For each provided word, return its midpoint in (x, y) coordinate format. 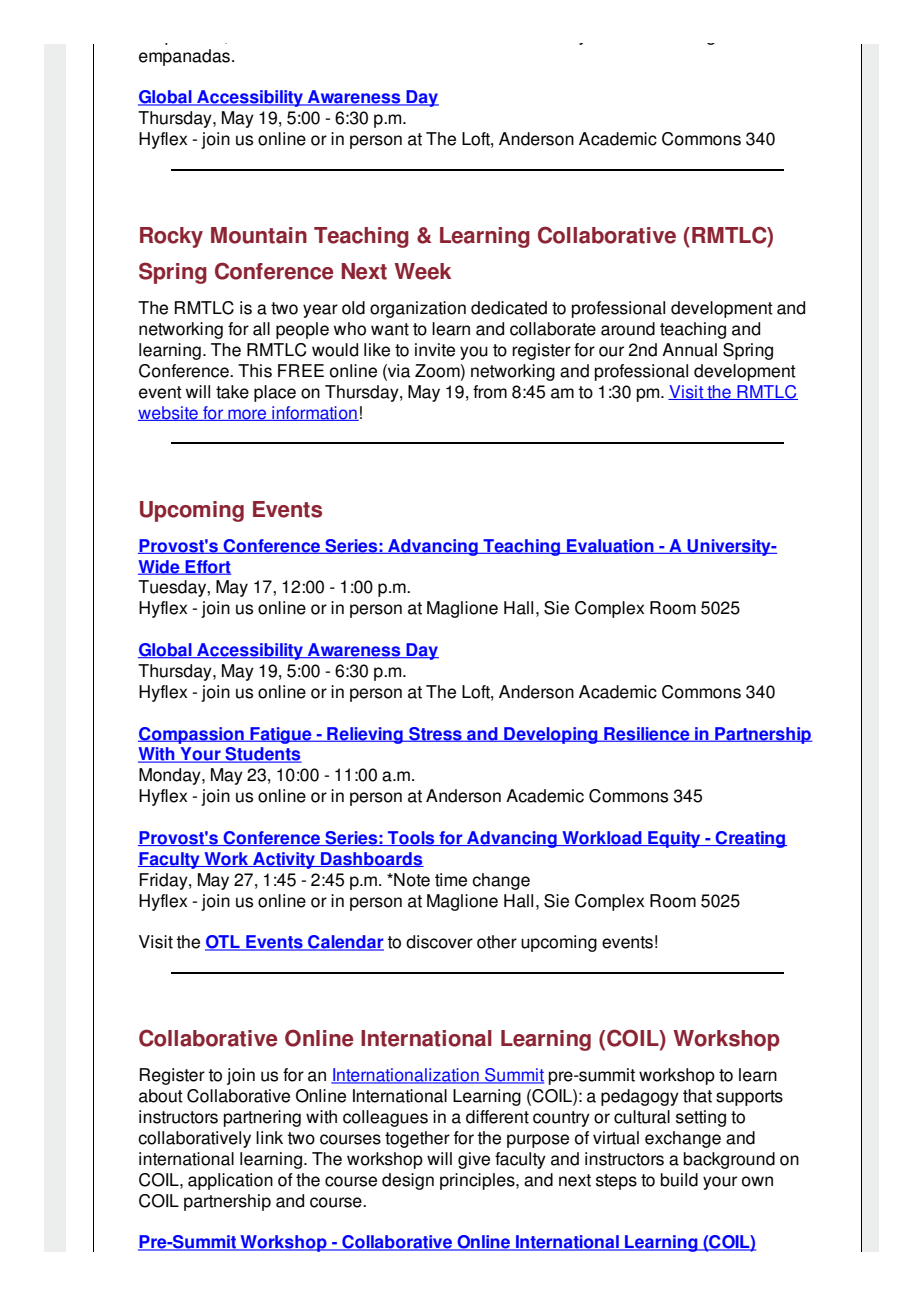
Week (422, 271)
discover (439, 942)
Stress (435, 734)
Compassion (192, 735)
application (230, 1181)
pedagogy (640, 1097)
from (490, 392)
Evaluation (610, 546)
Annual (689, 350)
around (628, 329)
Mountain (259, 235)
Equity (674, 839)
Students (262, 755)
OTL (223, 943)
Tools (411, 838)
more (247, 415)
